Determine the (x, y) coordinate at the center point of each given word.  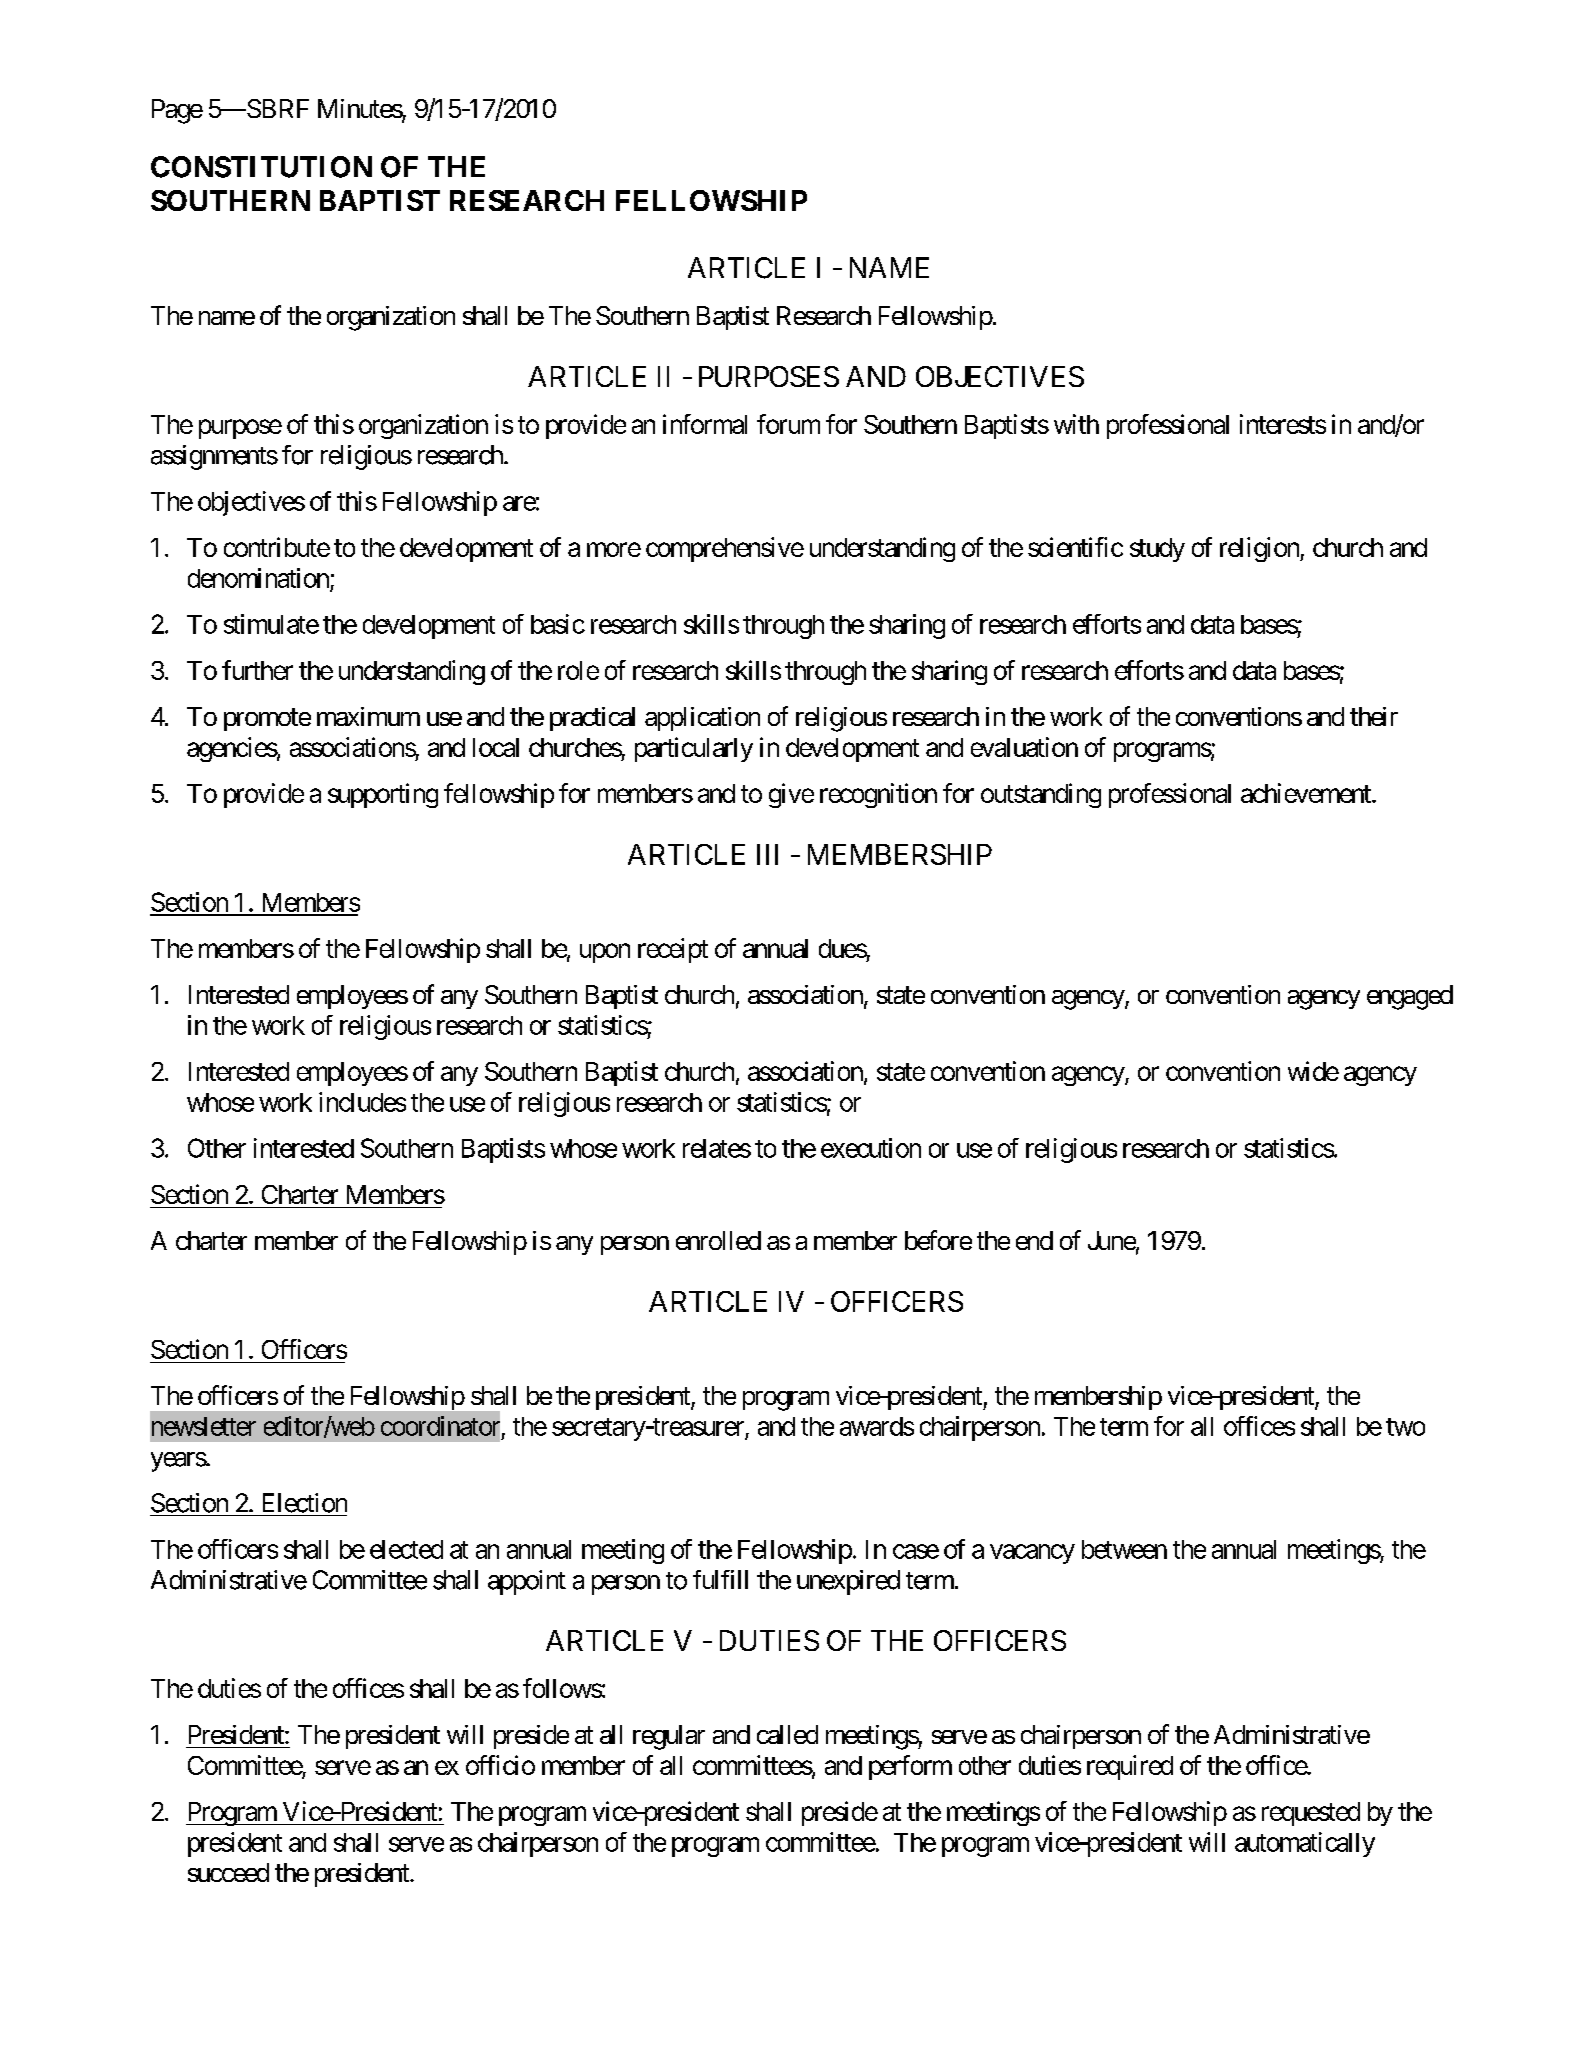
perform (910, 1767)
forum (788, 424)
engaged (1410, 997)
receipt (673, 950)
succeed (228, 1872)
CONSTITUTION (261, 167)
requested (1311, 1814)
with (1076, 424)
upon (605, 953)
